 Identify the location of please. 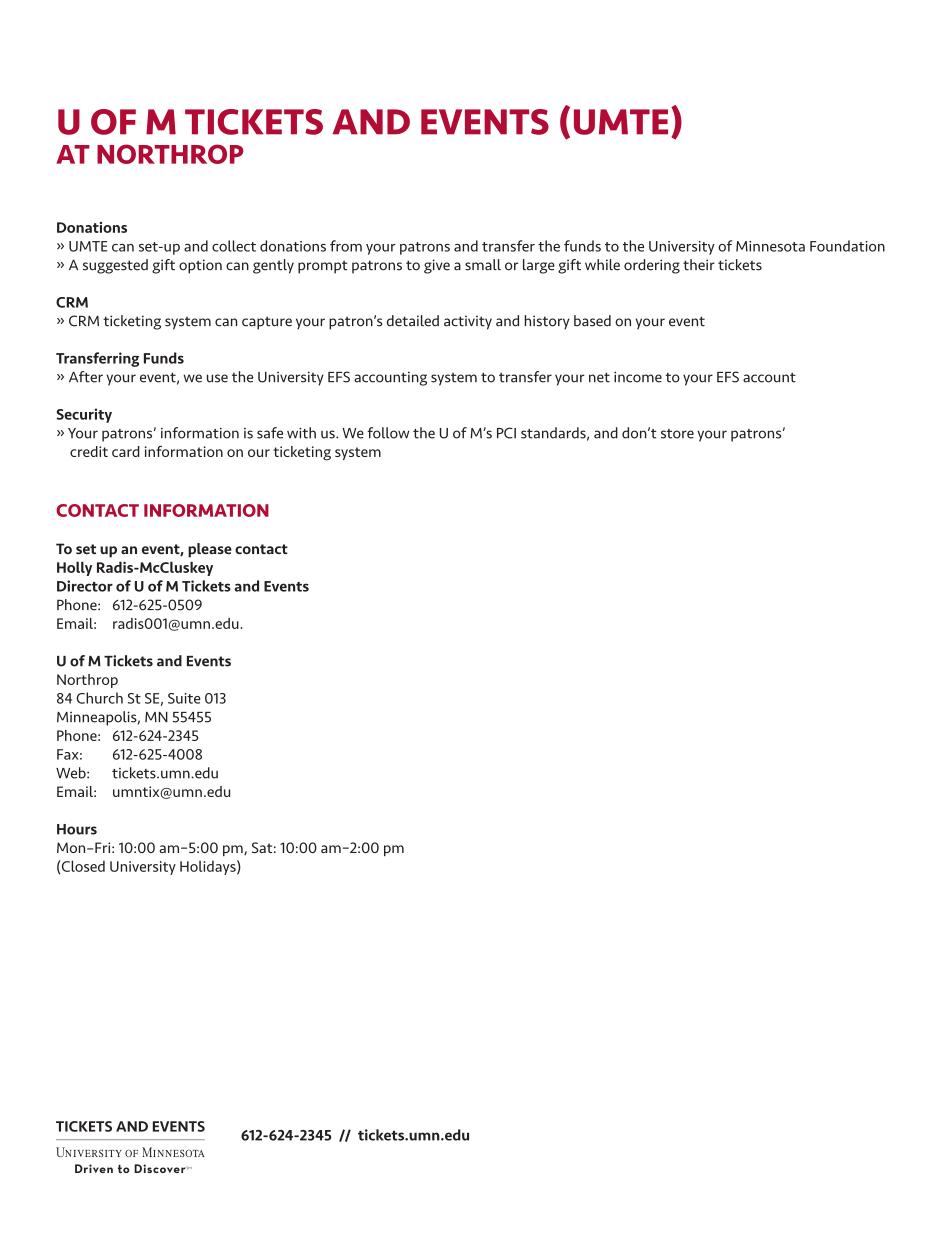
(210, 550).
